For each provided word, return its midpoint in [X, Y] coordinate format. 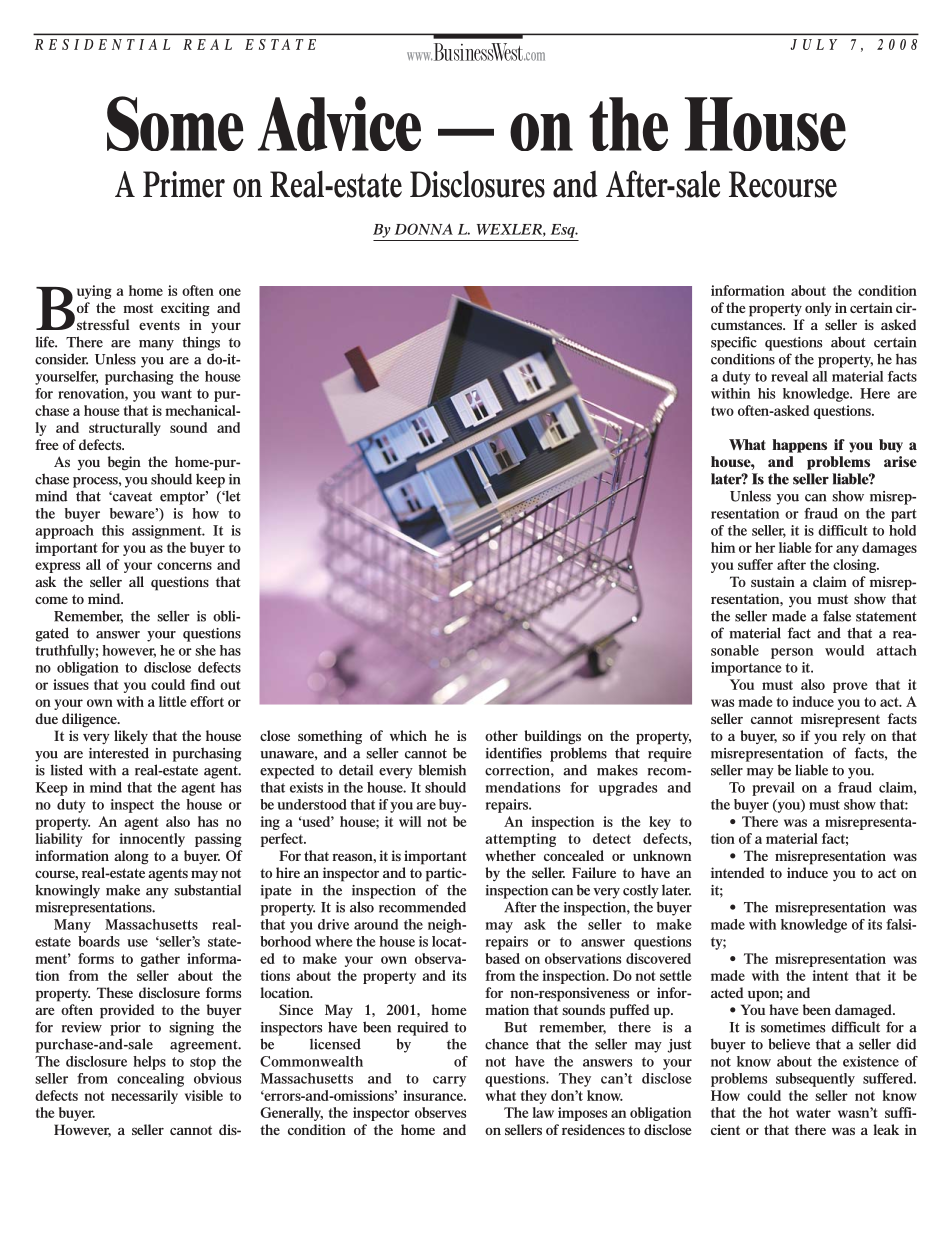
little [172, 701]
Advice [339, 123]
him [723, 547]
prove [850, 687]
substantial [207, 890]
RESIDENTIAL [102, 44]
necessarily [144, 1097]
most [138, 308]
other [501, 735]
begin [124, 463]
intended [738, 872]
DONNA [424, 229]
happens [799, 446]
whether [510, 855]
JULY [813, 44]
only [818, 309]
